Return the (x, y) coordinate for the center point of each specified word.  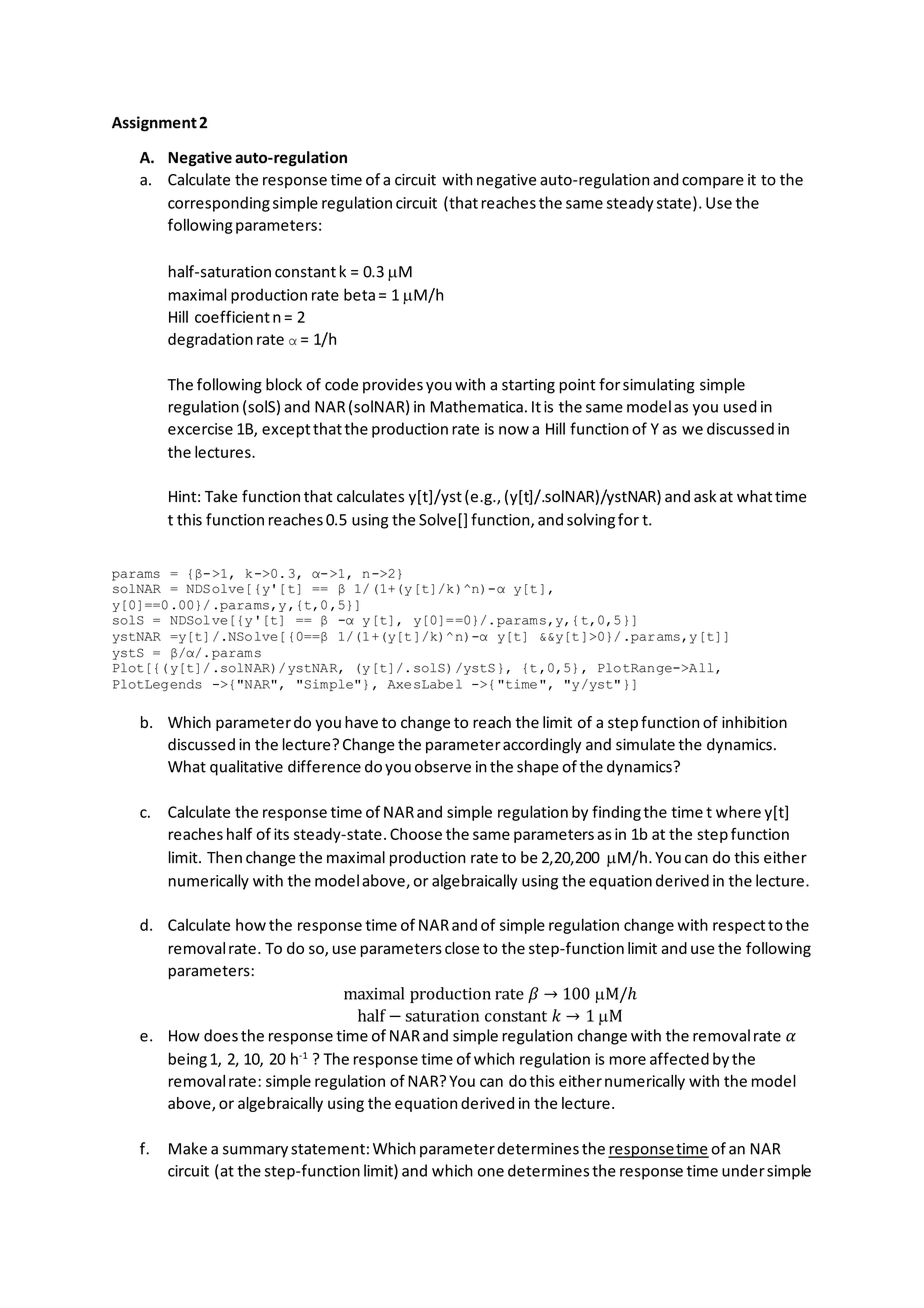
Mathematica (477, 406)
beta (359, 294)
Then (224, 857)
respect (739, 927)
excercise (200, 429)
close (462, 948)
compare (713, 183)
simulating (659, 386)
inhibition (754, 722)
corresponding (219, 204)
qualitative (246, 768)
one (491, 1172)
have (361, 722)
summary (255, 1152)
